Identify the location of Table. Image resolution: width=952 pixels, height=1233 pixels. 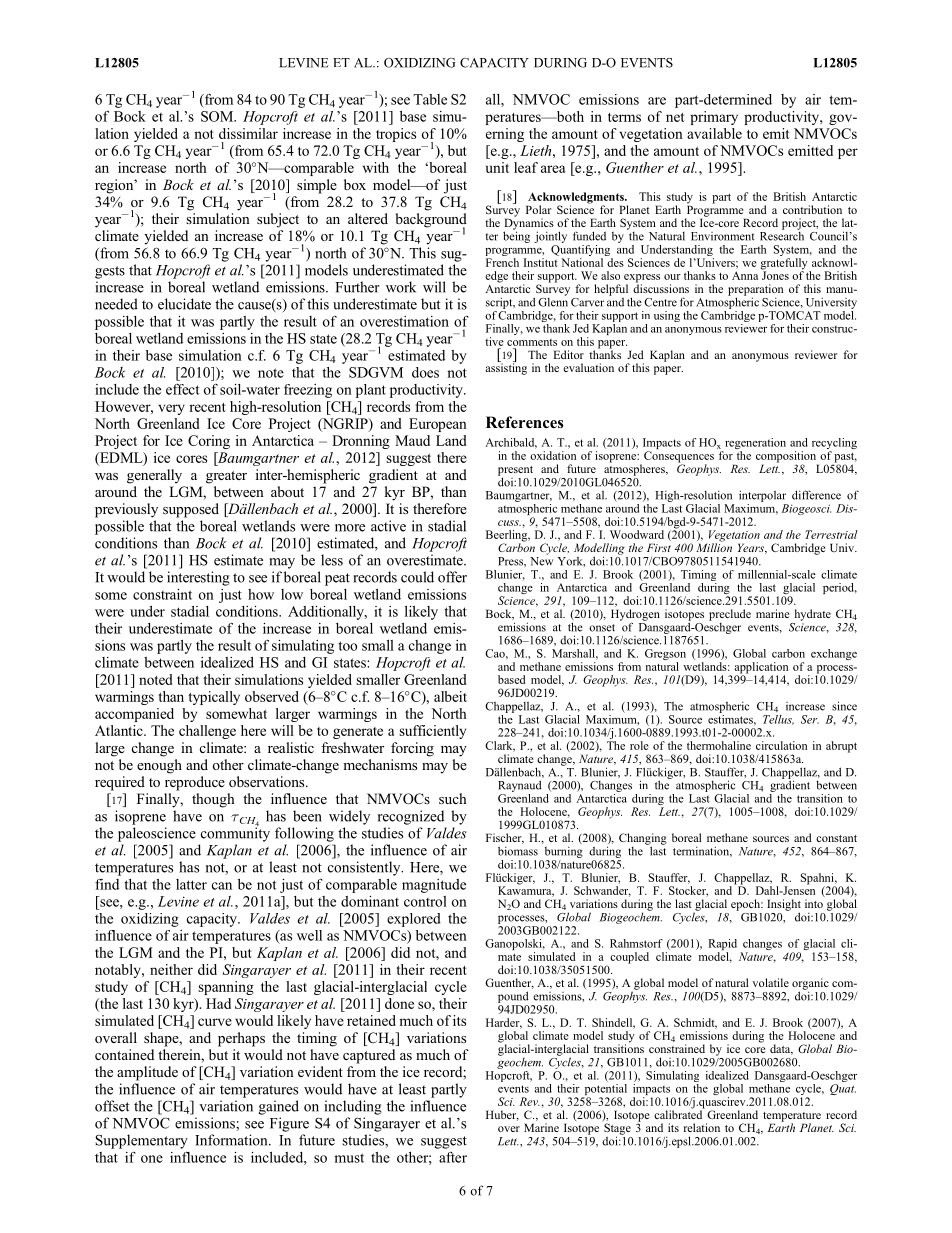
(430, 99).
